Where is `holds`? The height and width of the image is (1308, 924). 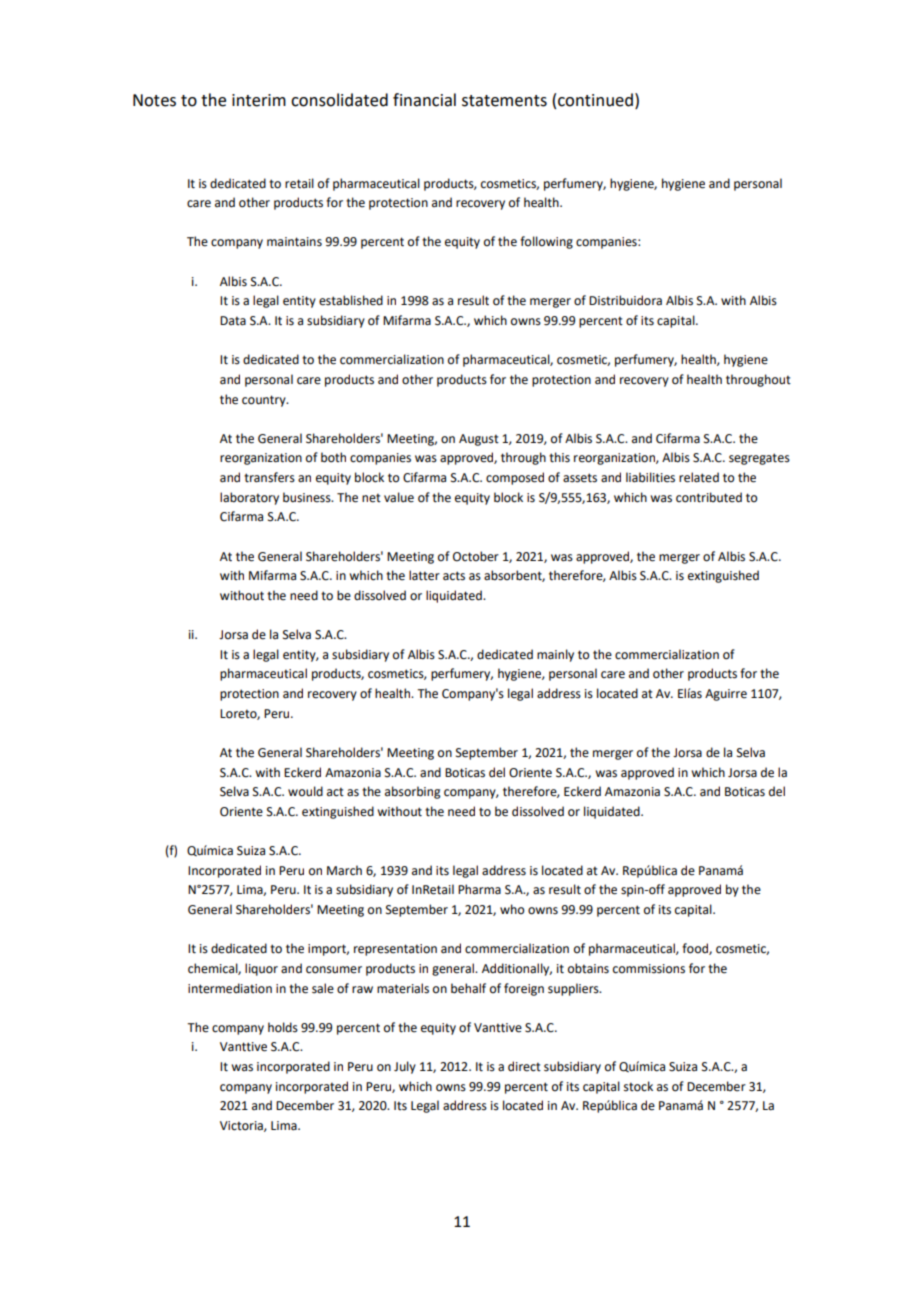
holds is located at coordinates (283, 1027).
